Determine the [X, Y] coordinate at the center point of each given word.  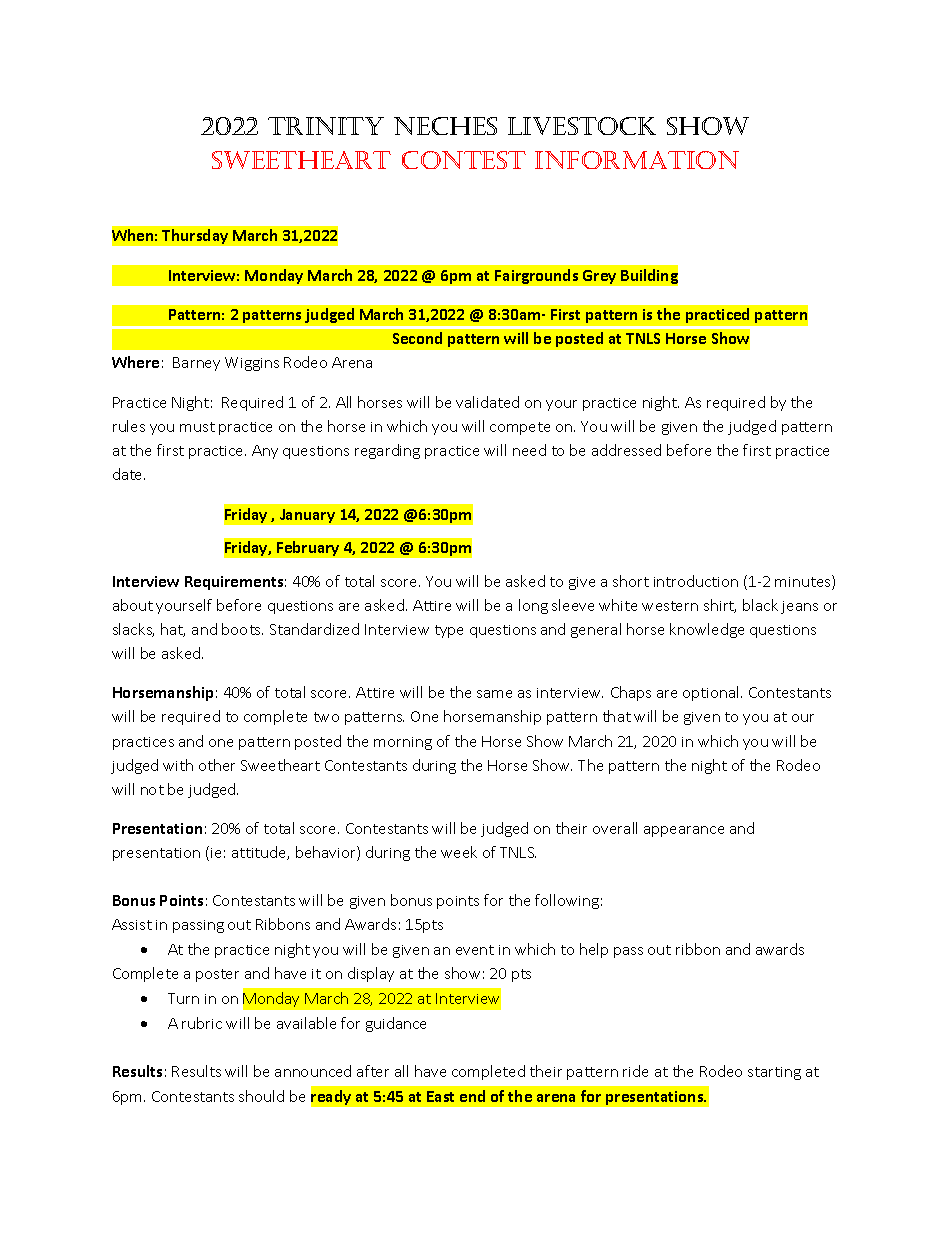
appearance [684, 831]
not [152, 790]
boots [242, 629]
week [459, 852]
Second [417, 338]
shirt [720, 606]
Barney [196, 364]
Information [637, 160]
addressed [626, 450]
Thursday [195, 236]
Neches [445, 126]
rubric [202, 1023]
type [449, 631]
